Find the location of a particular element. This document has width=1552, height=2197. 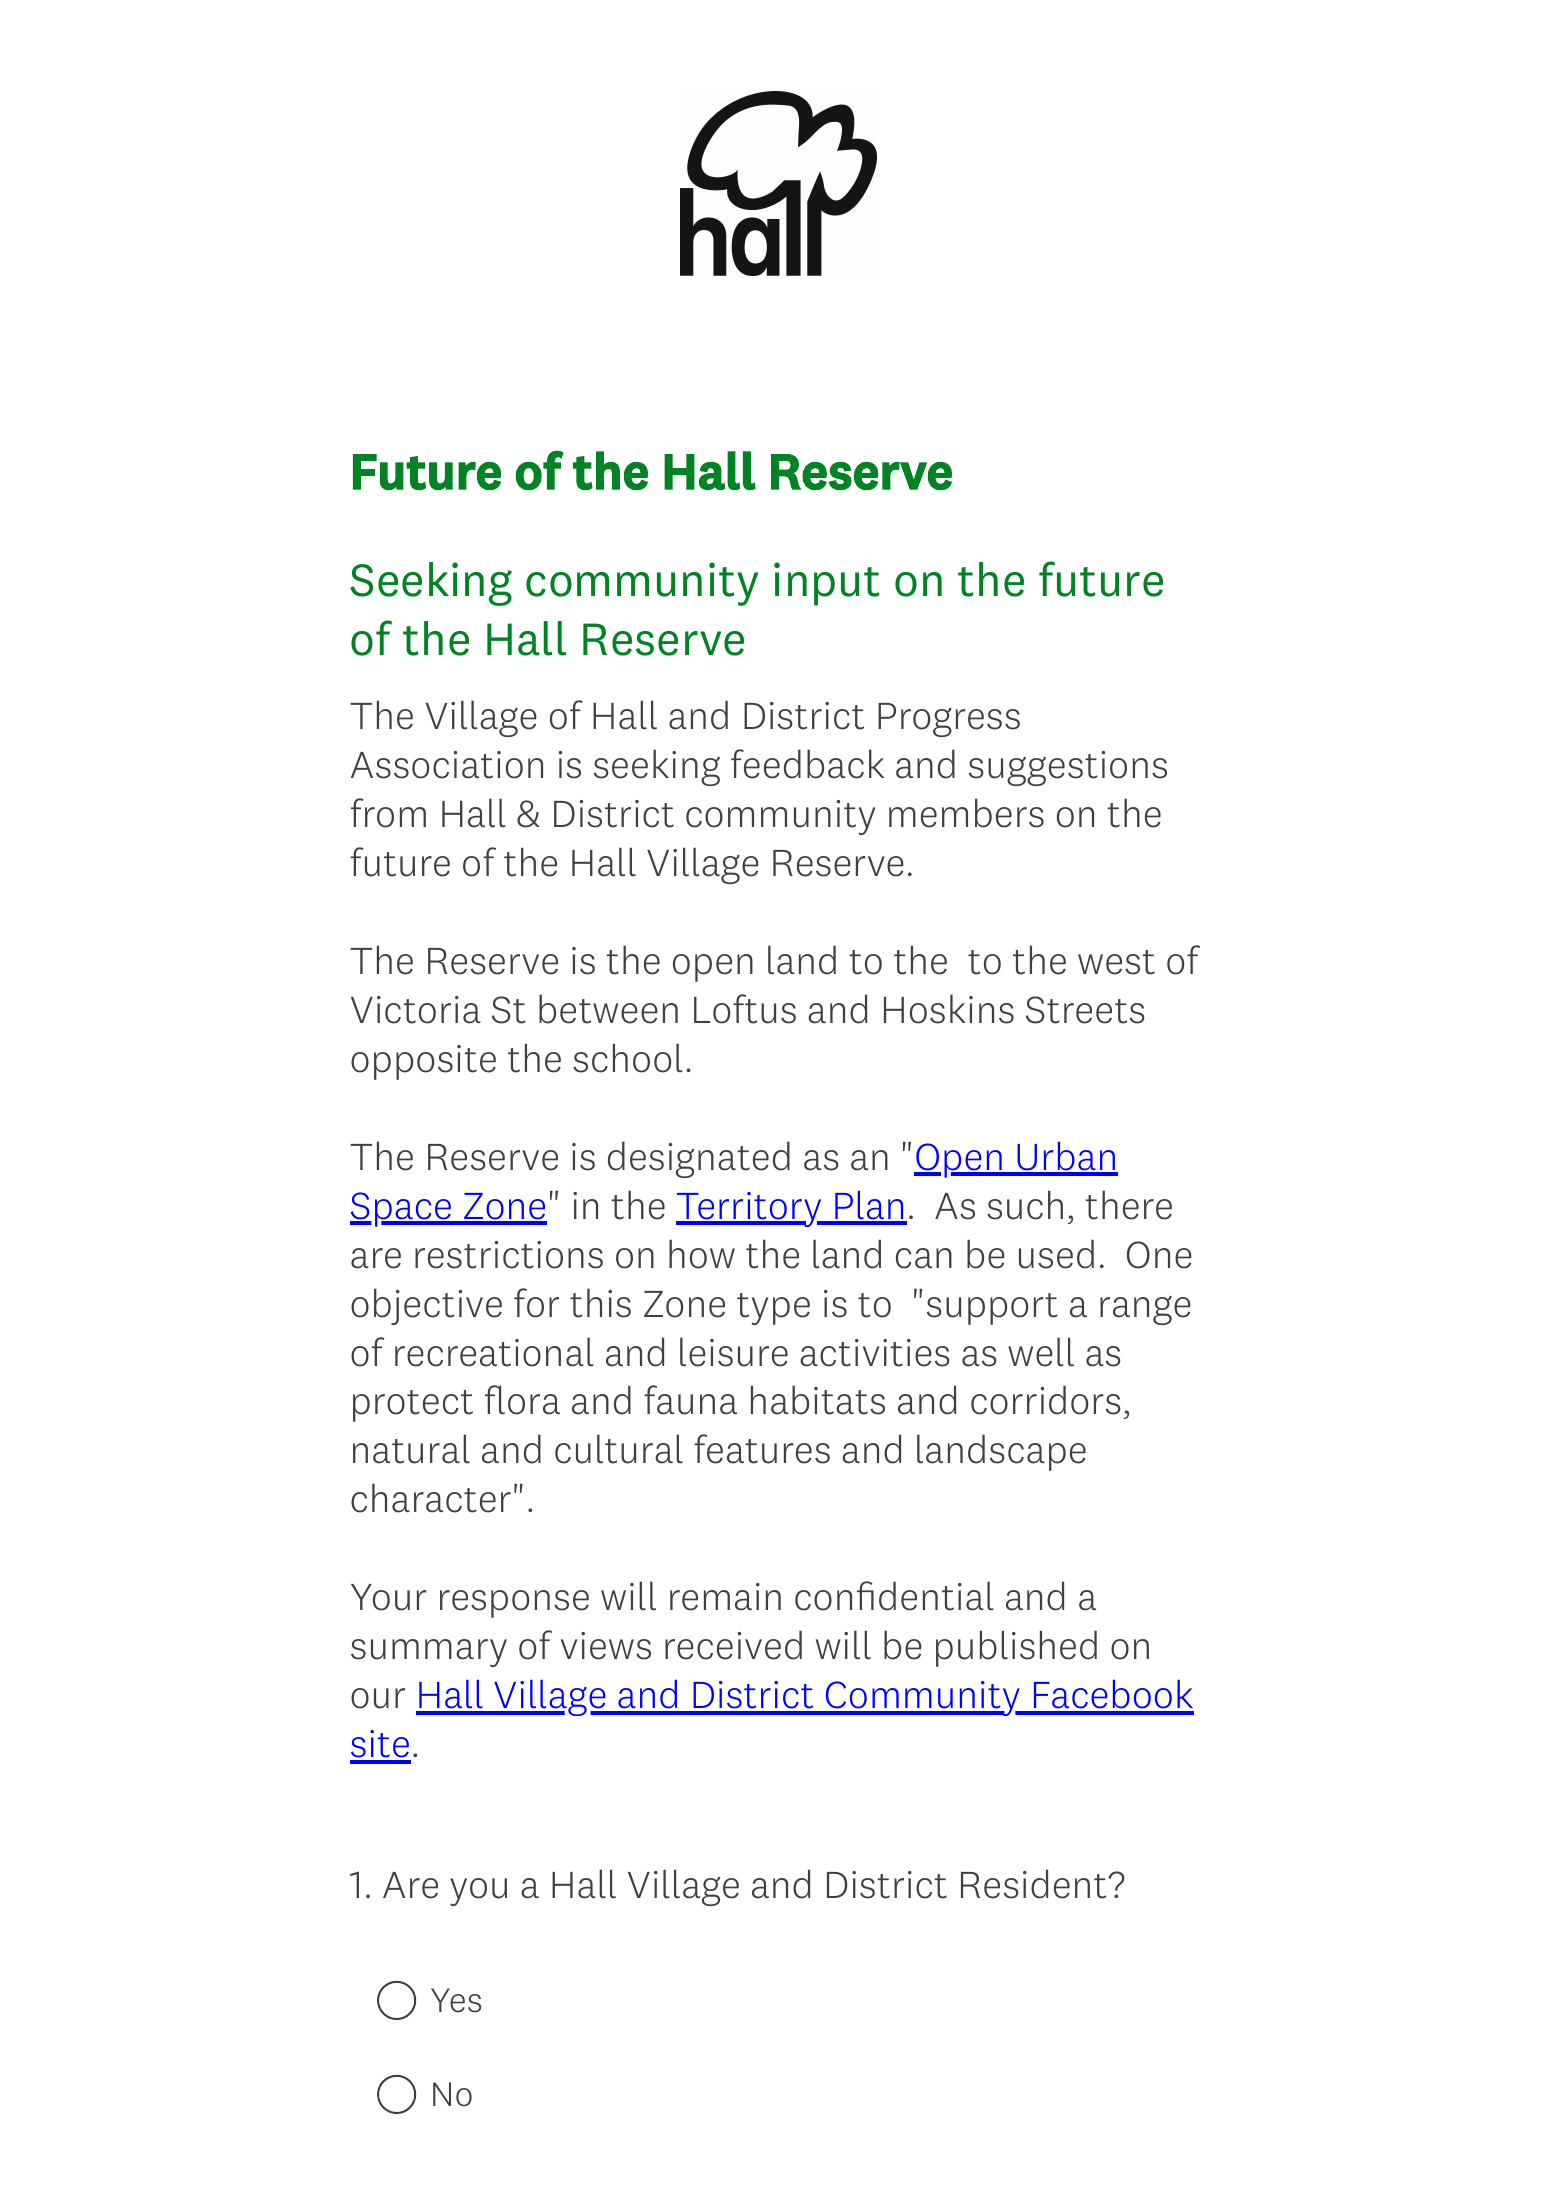

Association is located at coordinates (447, 765).
